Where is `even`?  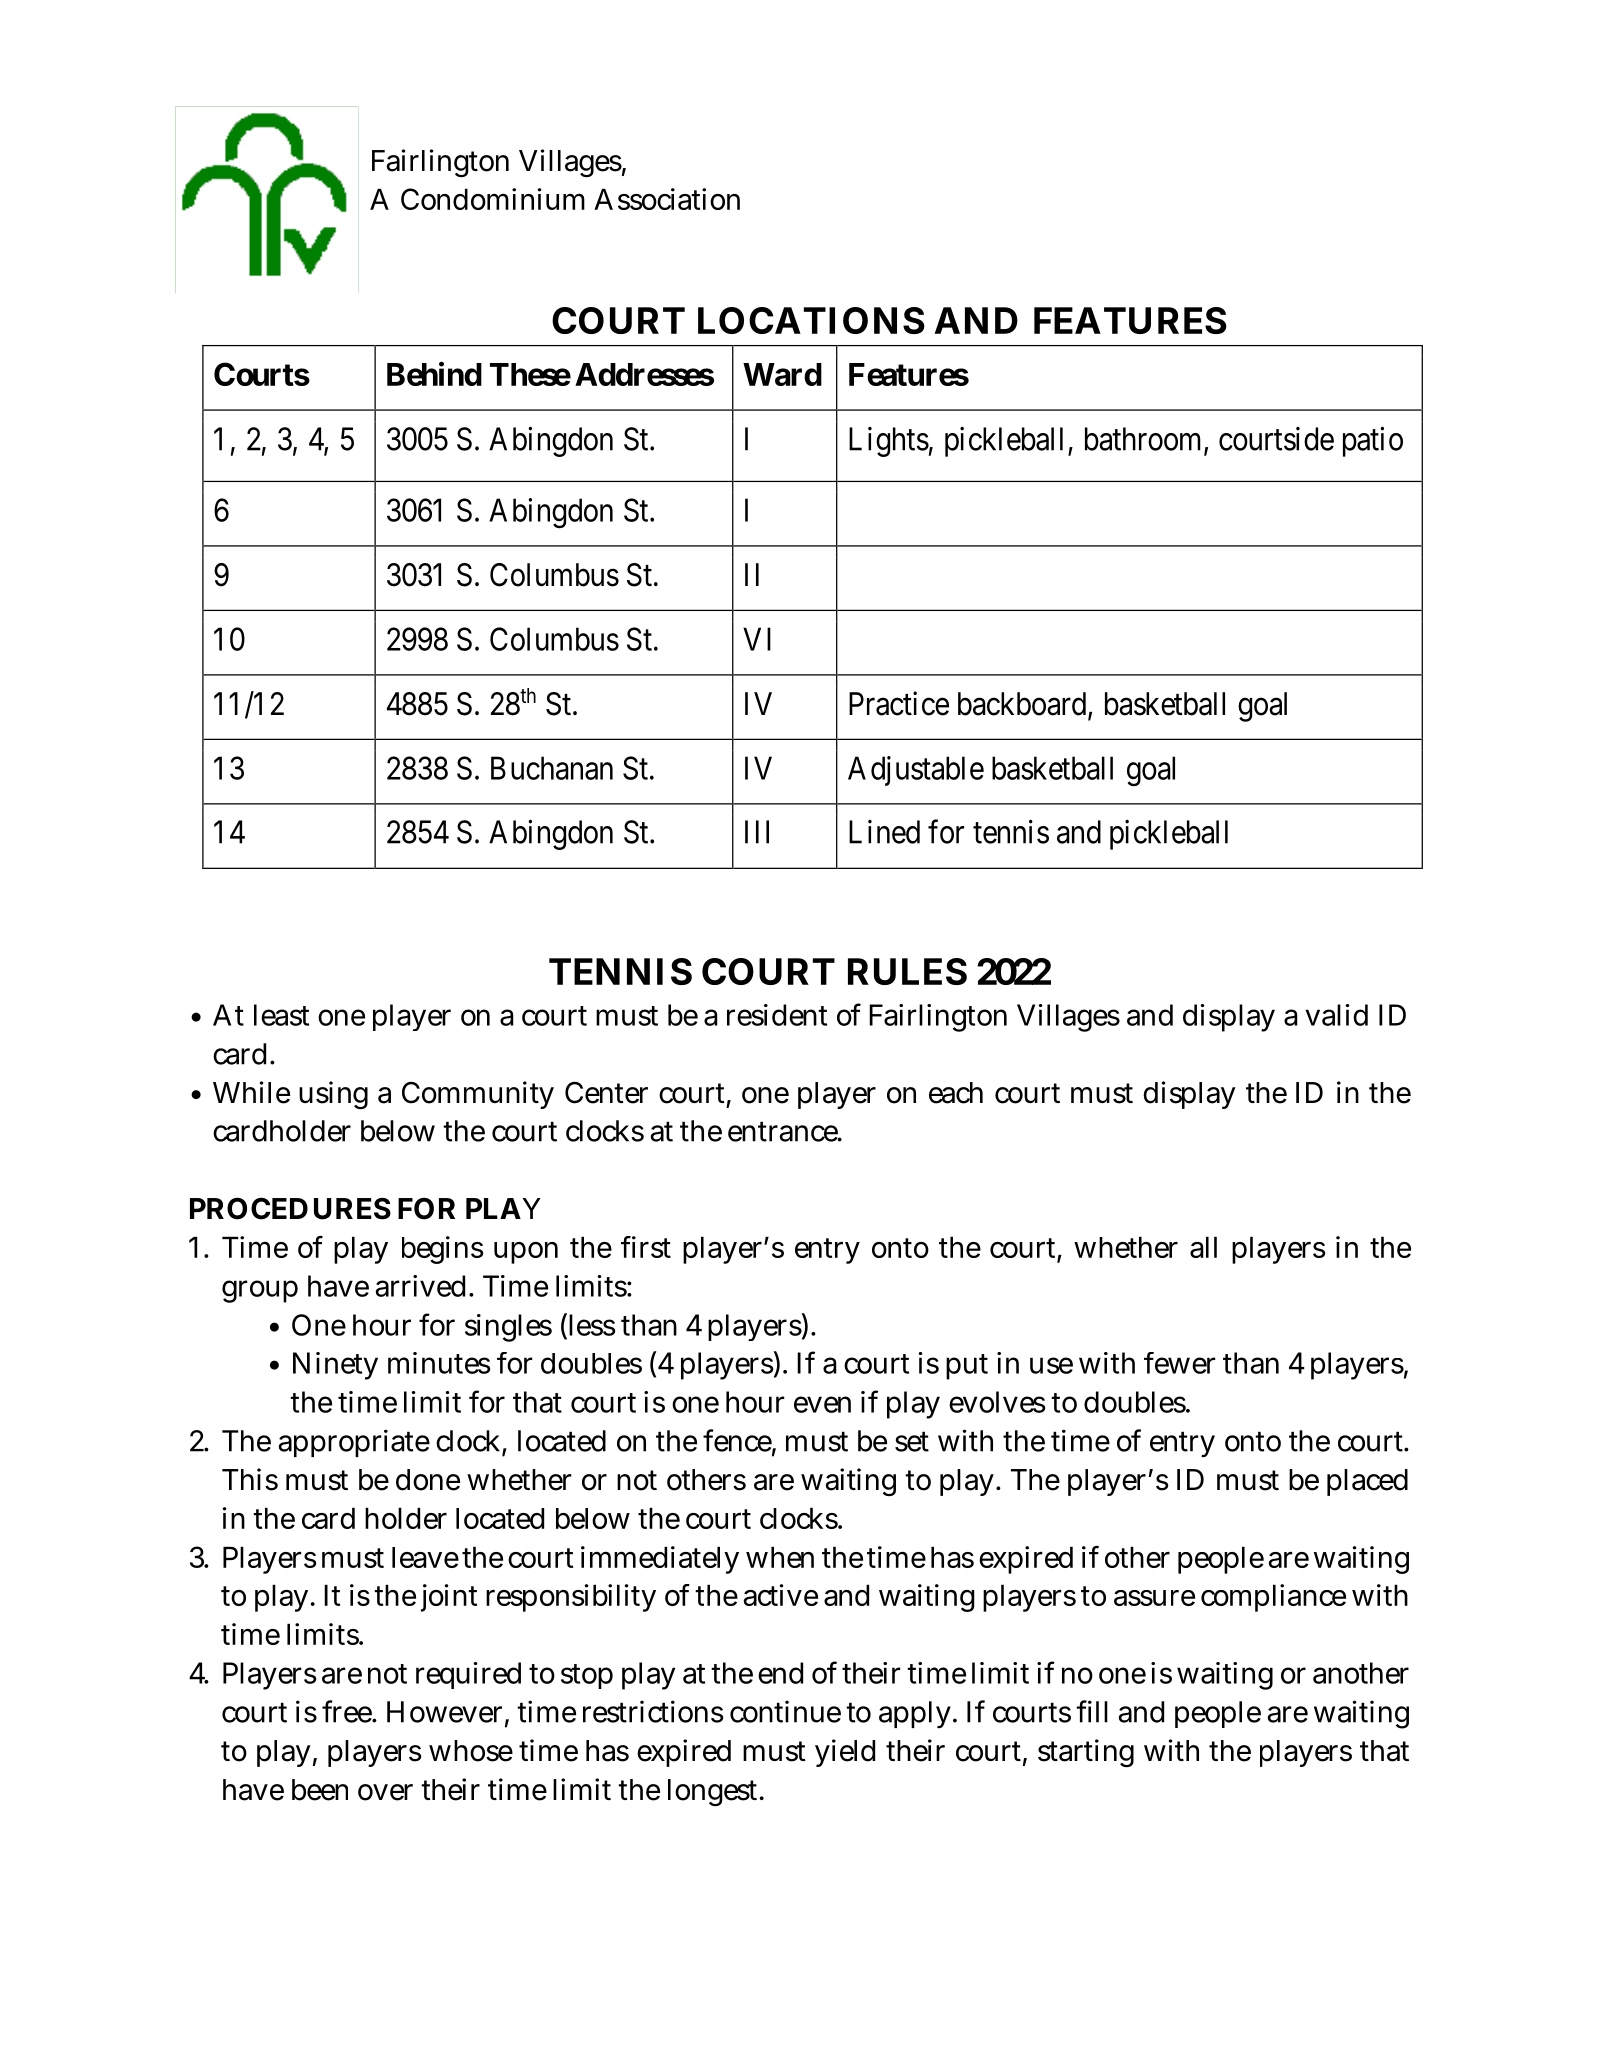
even is located at coordinates (822, 1404).
